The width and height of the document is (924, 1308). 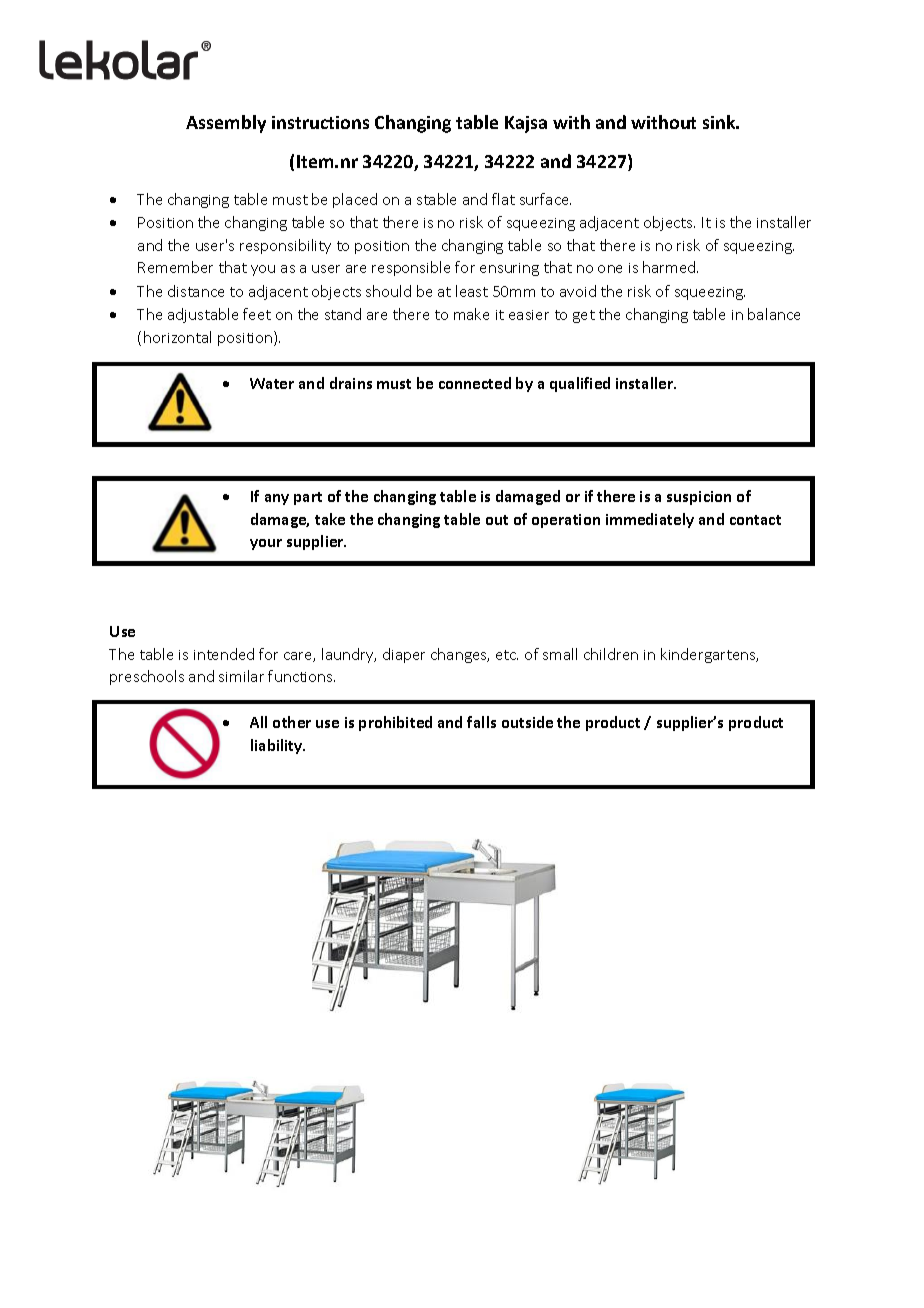 I want to click on Water, so click(x=272, y=383).
